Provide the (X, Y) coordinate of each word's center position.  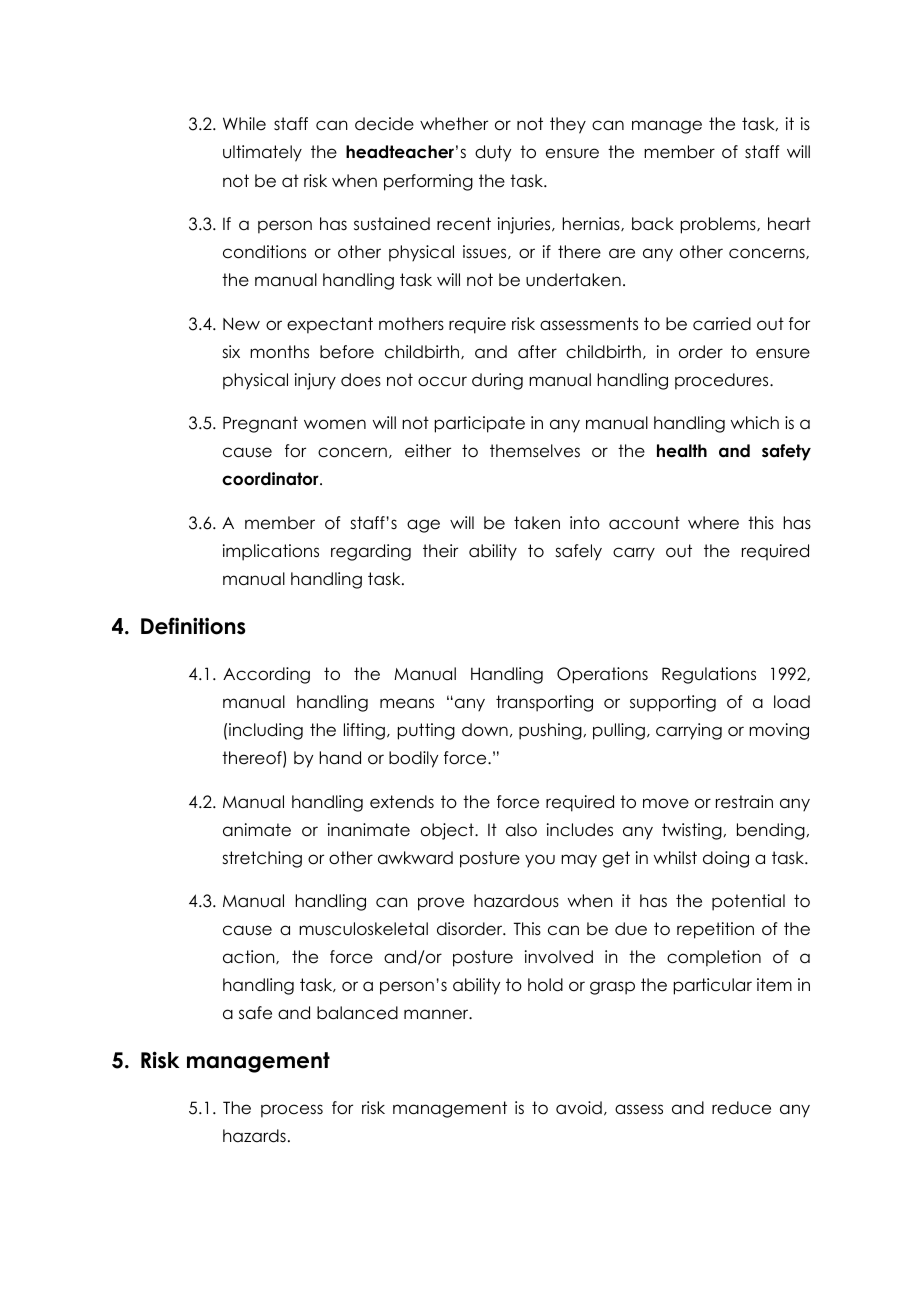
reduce (741, 1108)
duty (493, 153)
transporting (544, 703)
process (292, 1111)
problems (719, 225)
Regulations (709, 675)
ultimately (262, 153)
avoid (579, 1108)
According (266, 675)
